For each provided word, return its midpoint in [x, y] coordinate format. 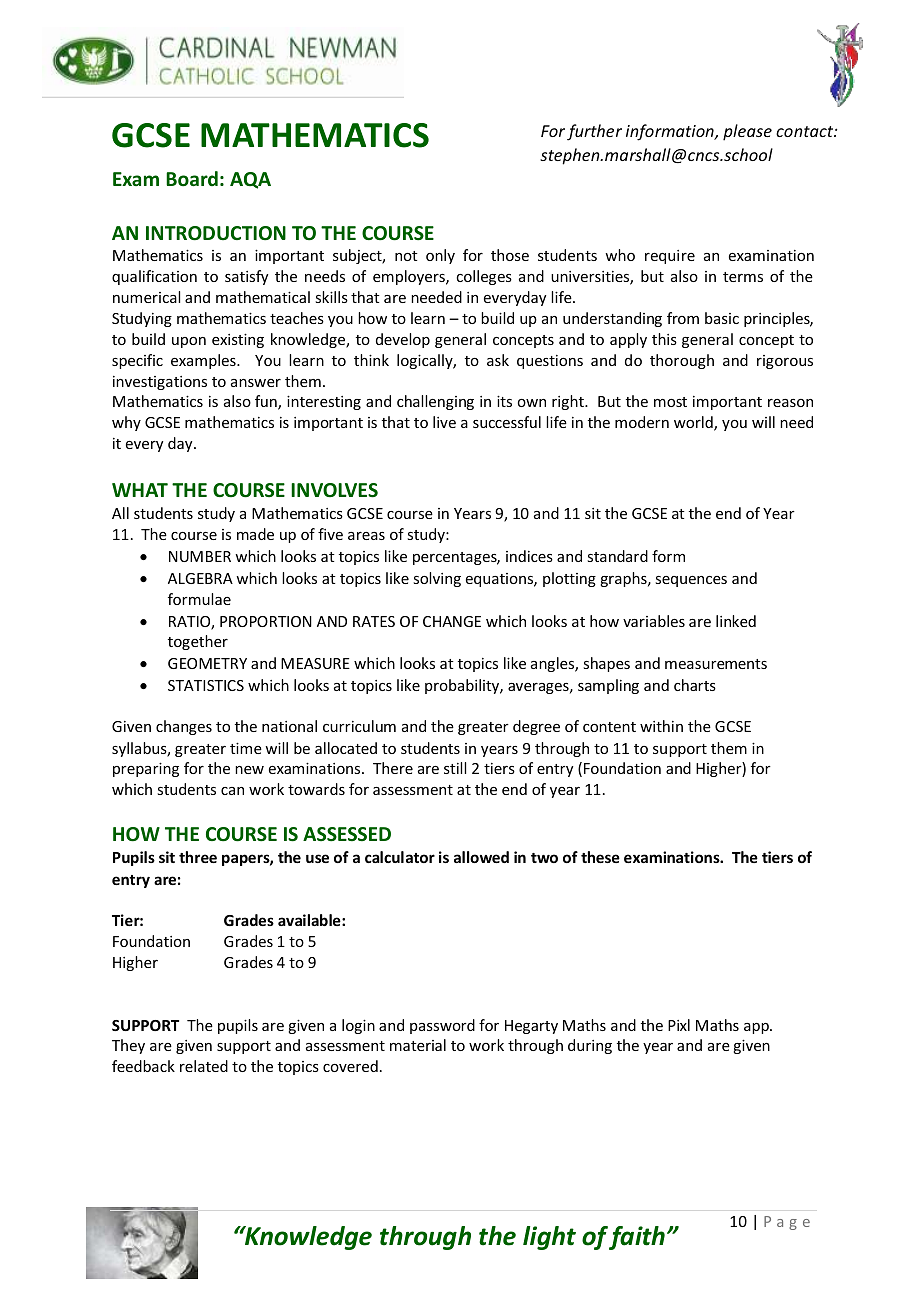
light [549, 1238]
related [204, 1066]
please [747, 132]
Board [192, 179]
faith [637, 1238]
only [440, 256]
